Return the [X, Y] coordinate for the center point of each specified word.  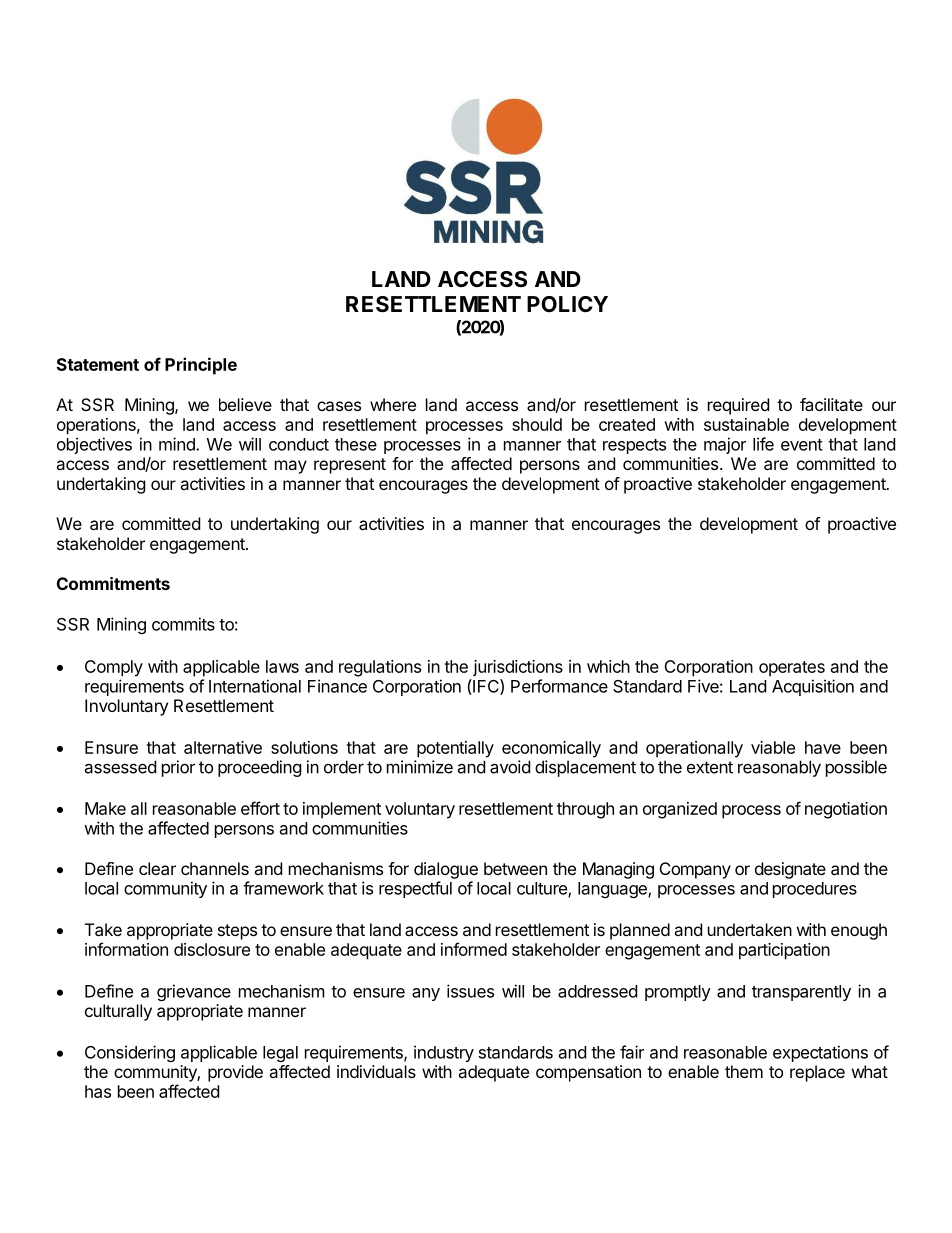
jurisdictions [518, 668]
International [255, 686]
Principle [201, 366]
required [738, 406]
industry [444, 1053]
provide [235, 1073]
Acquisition [813, 687]
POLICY [567, 304]
